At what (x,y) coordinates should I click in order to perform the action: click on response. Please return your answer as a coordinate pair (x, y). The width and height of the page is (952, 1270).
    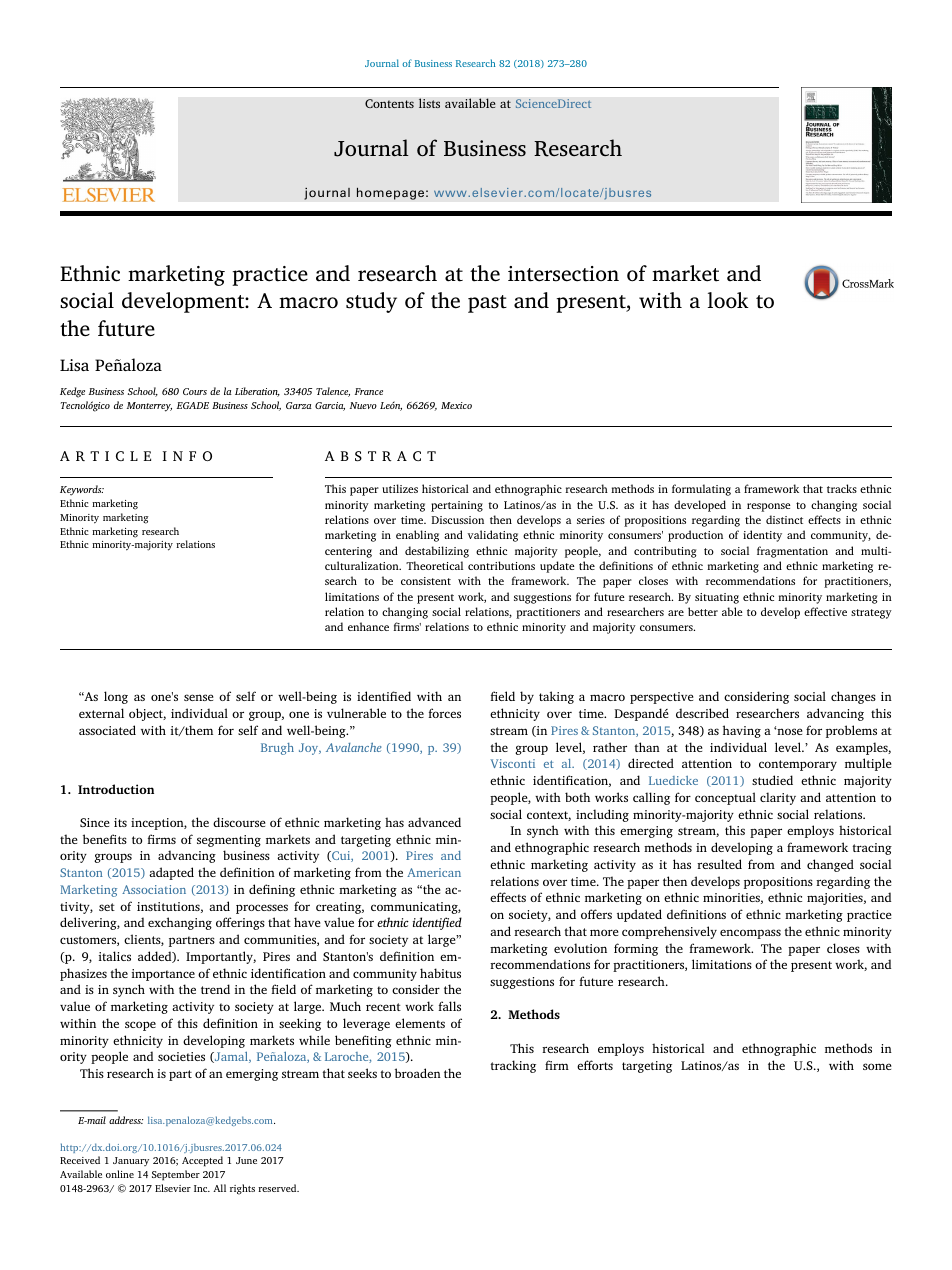
    Looking at the image, I should click on (769, 507).
